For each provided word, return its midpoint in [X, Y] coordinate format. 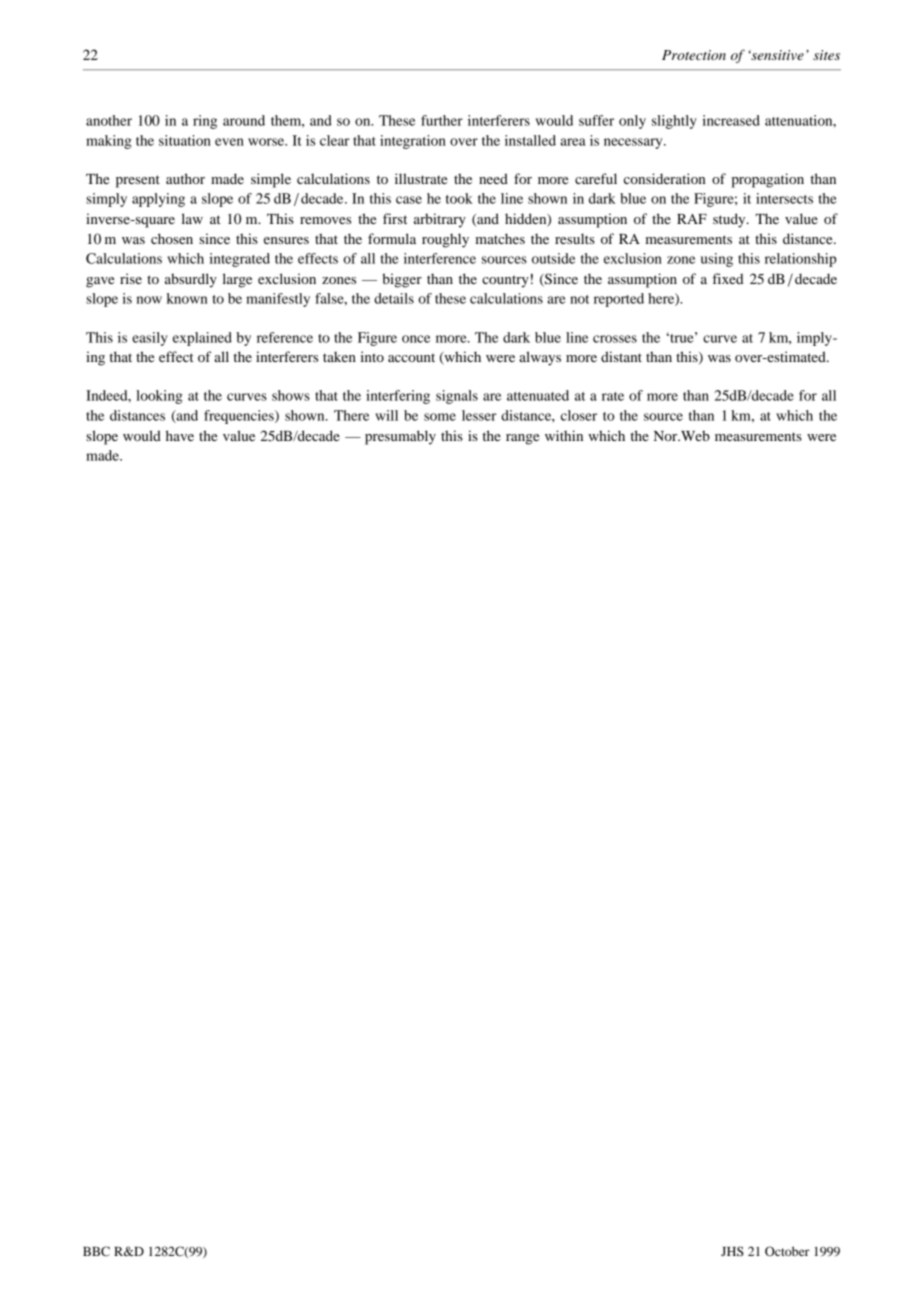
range [522, 439]
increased [731, 120]
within [564, 435]
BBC [96, 1251]
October [787, 1251]
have [180, 435]
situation [185, 140]
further [442, 120]
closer [579, 415]
